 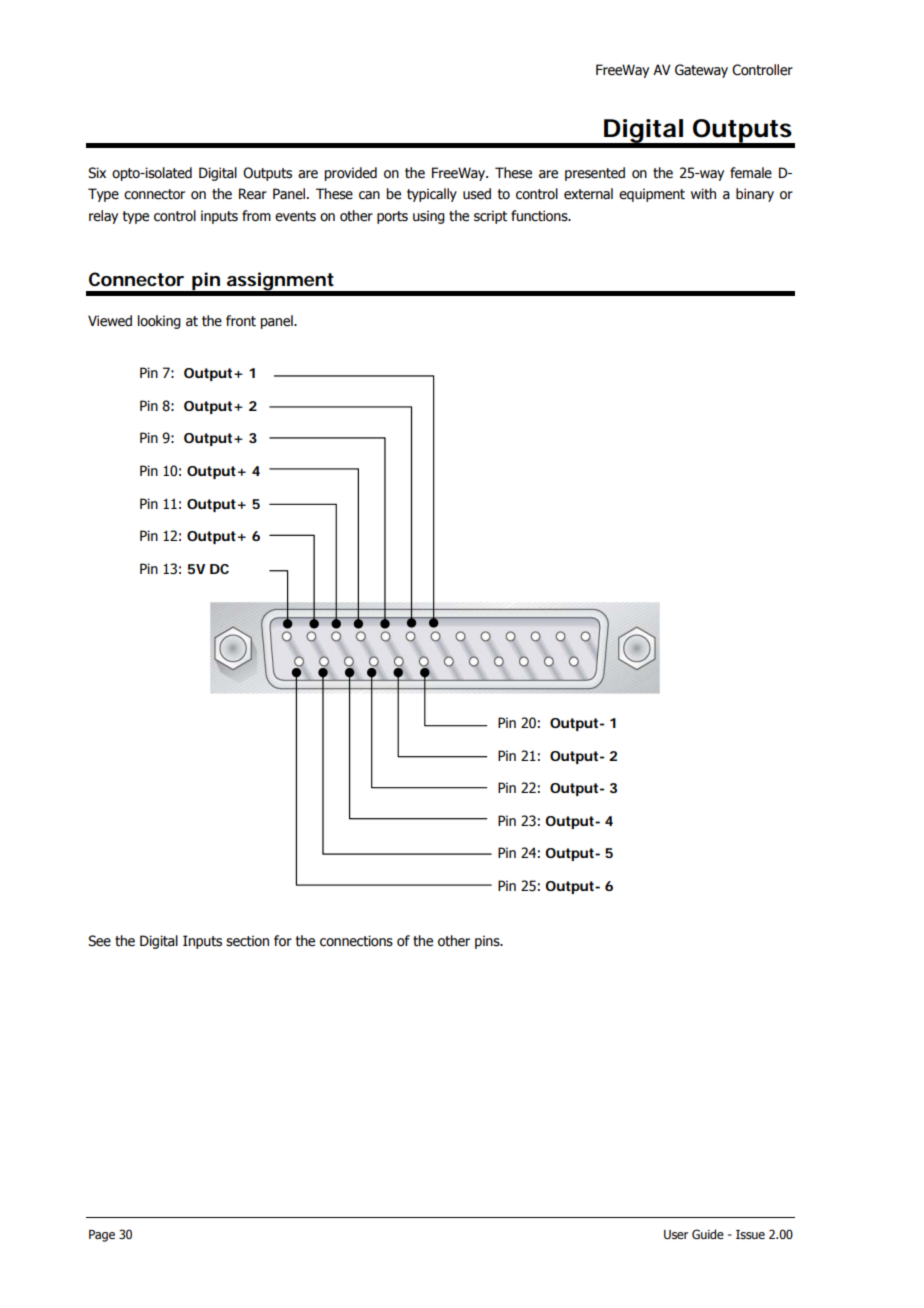 What do you see at coordinates (432, 195) in the screenshot?
I see `typically` at bounding box center [432, 195].
